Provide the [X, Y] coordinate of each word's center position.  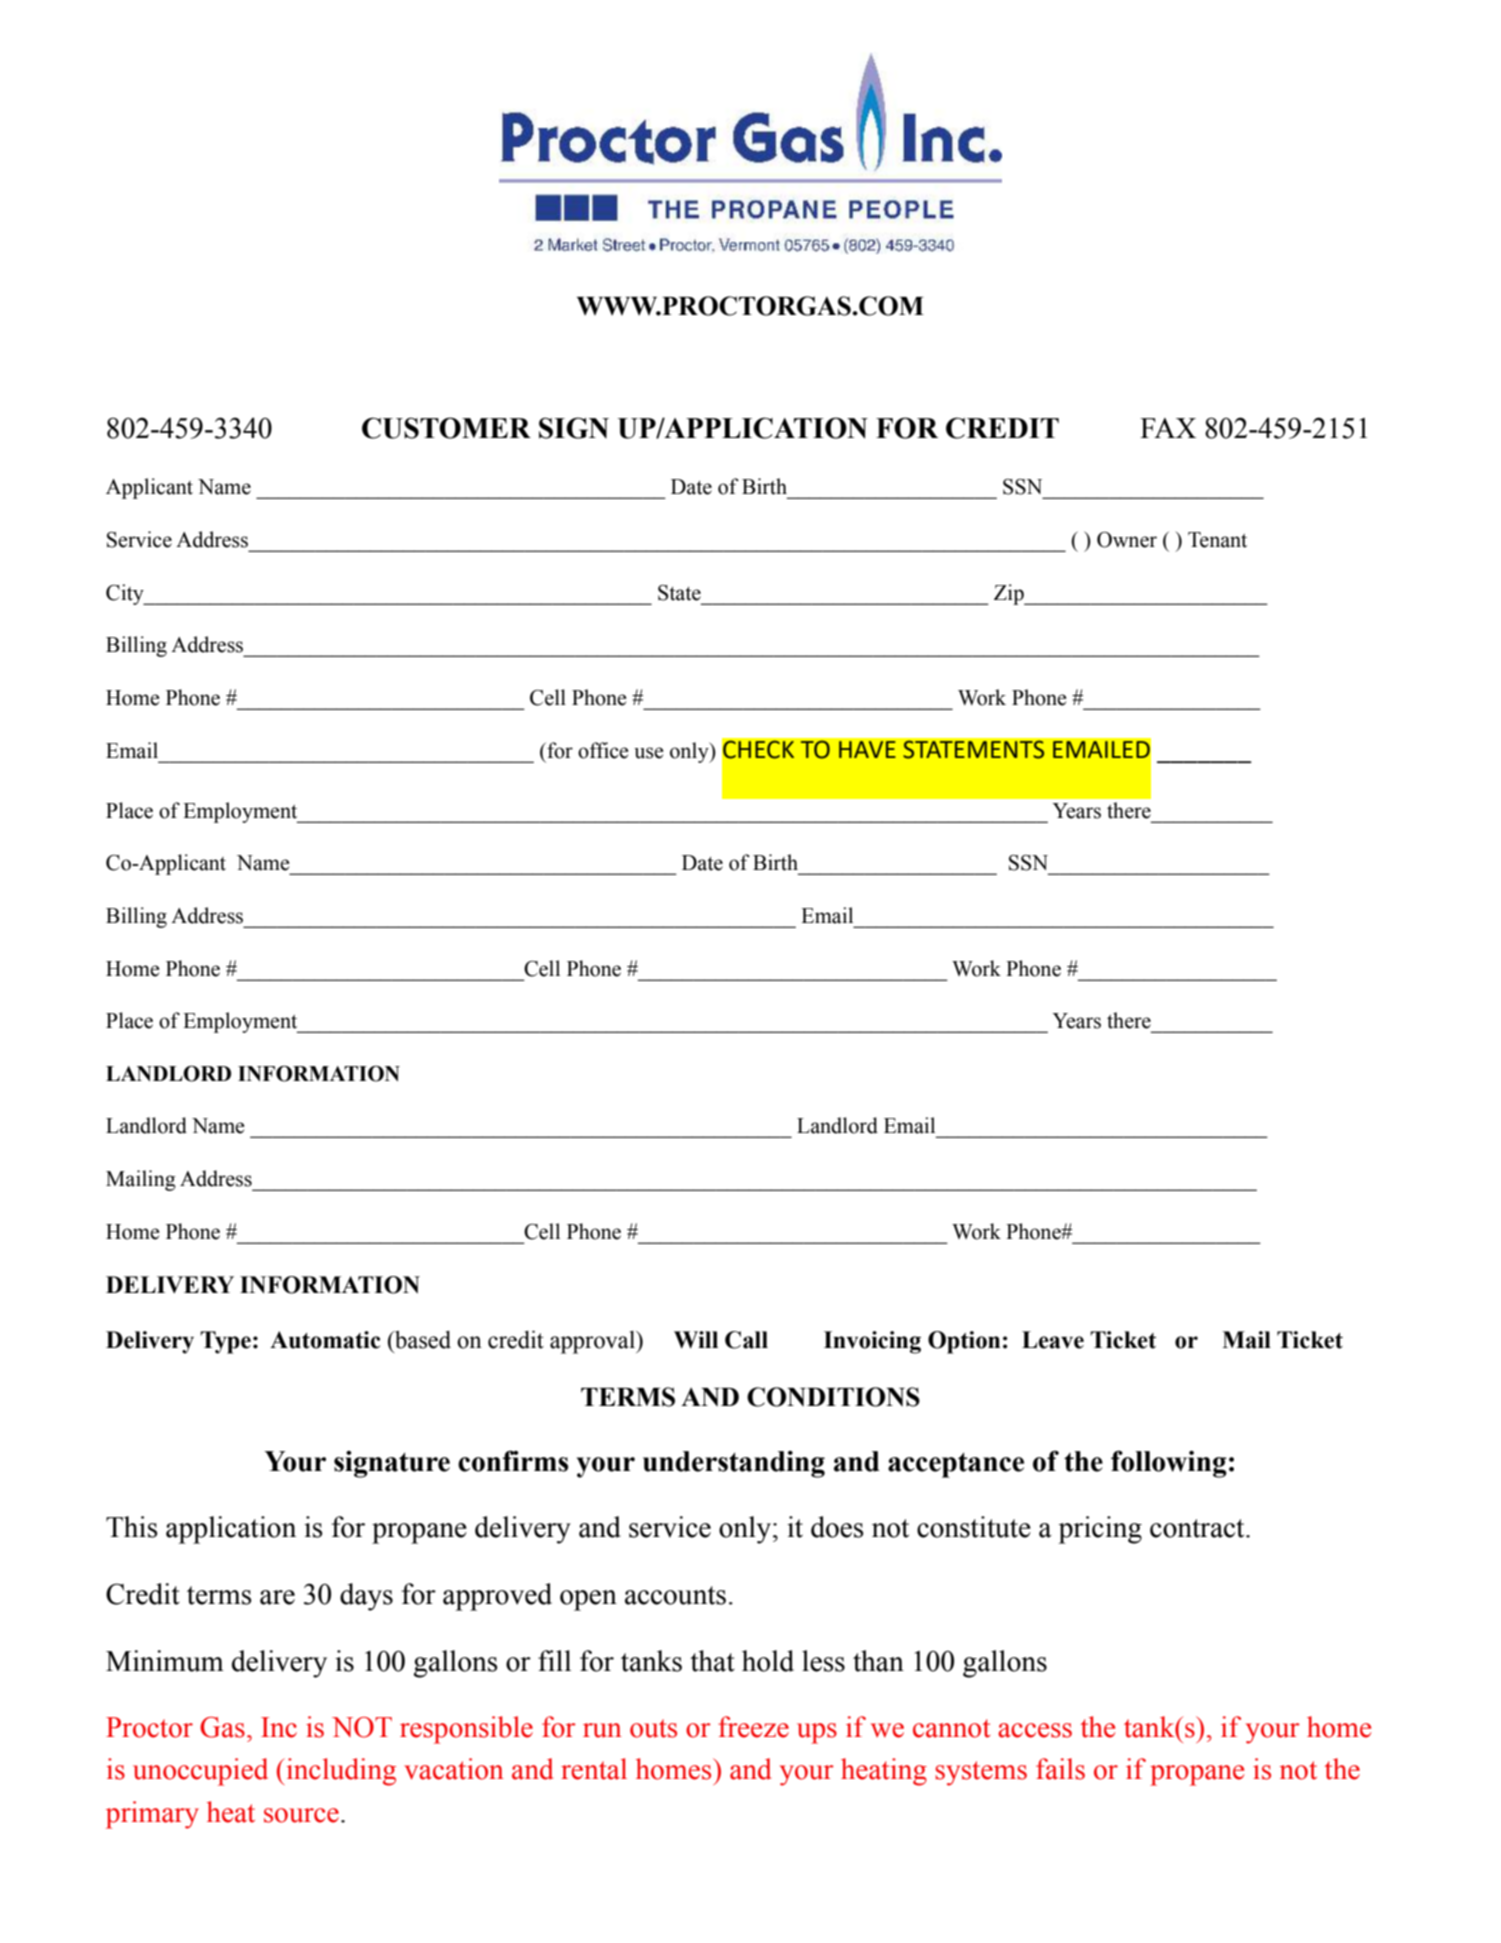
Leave [1053, 1340]
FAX [1168, 428]
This [132, 1527]
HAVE [867, 749]
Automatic [325, 1340]
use [649, 753]
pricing [1100, 1530]
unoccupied [200, 1772]
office [603, 750]
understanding [734, 1464]
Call [746, 1340]
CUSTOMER [446, 428]
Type [225, 1342]
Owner [1127, 540]
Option [964, 1342]
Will [696, 1340]
